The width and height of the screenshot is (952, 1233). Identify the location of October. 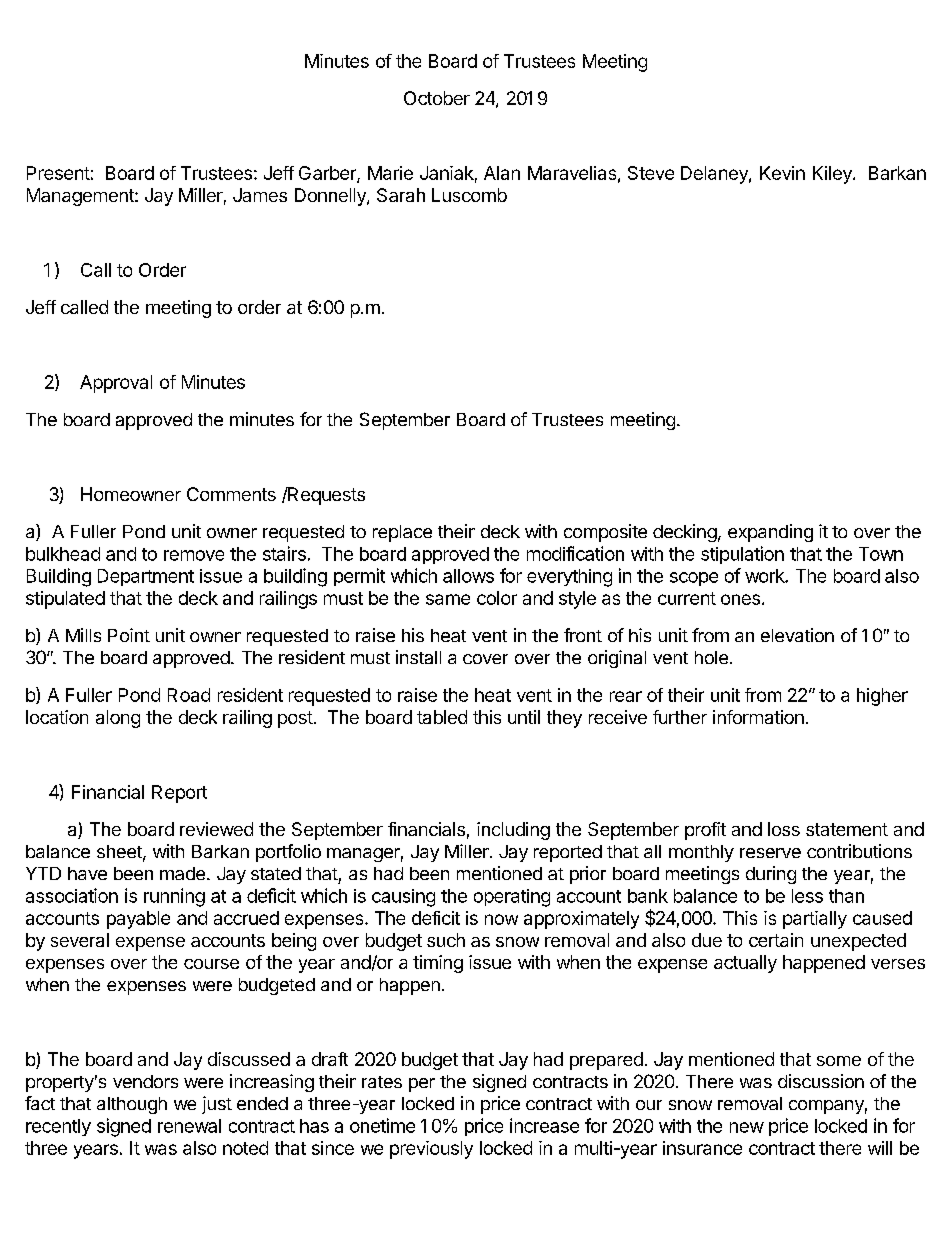
(437, 98).
